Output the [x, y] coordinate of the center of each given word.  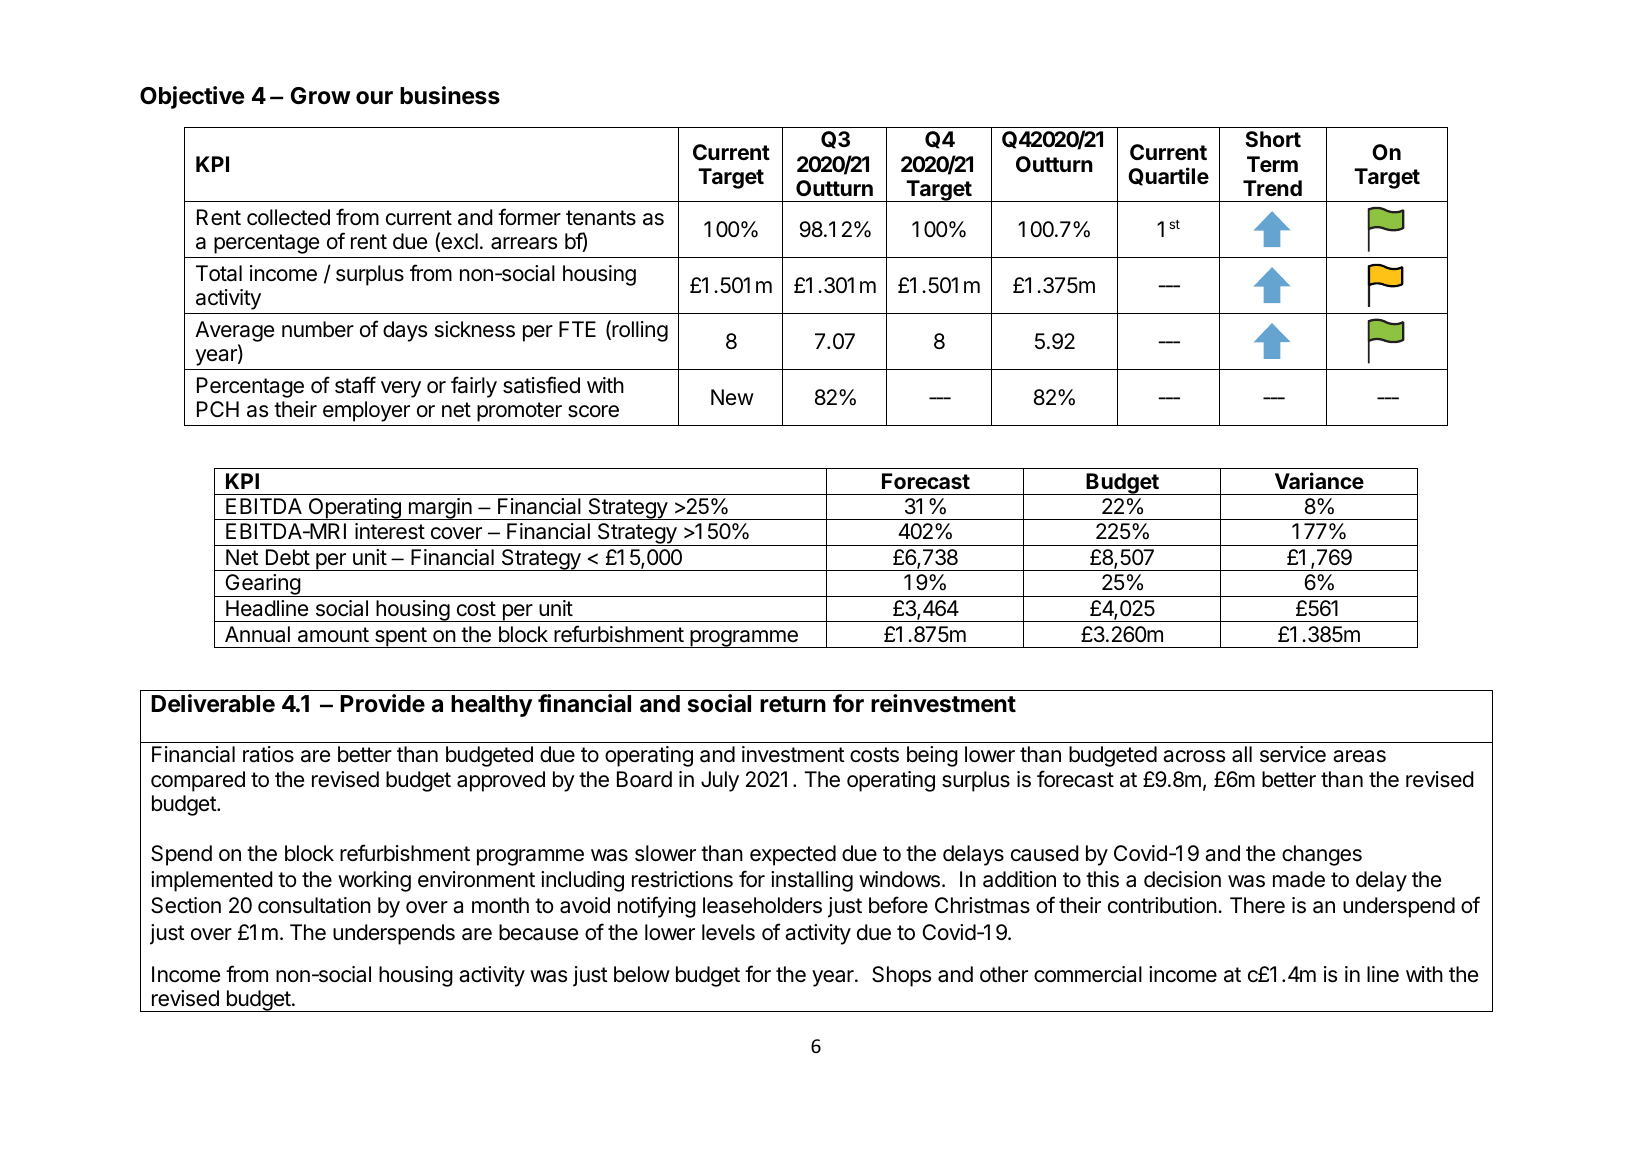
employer [366, 411]
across [1194, 756]
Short [1273, 139]
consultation [314, 905]
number [318, 329]
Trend [1272, 188]
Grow [321, 95]
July [720, 781]
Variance [1319, 480]
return [793, 704]
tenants [601, 218]
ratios [268, 754]
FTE [577, 329]
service [1293, 754]
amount [333, 635]
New [732, 397]
